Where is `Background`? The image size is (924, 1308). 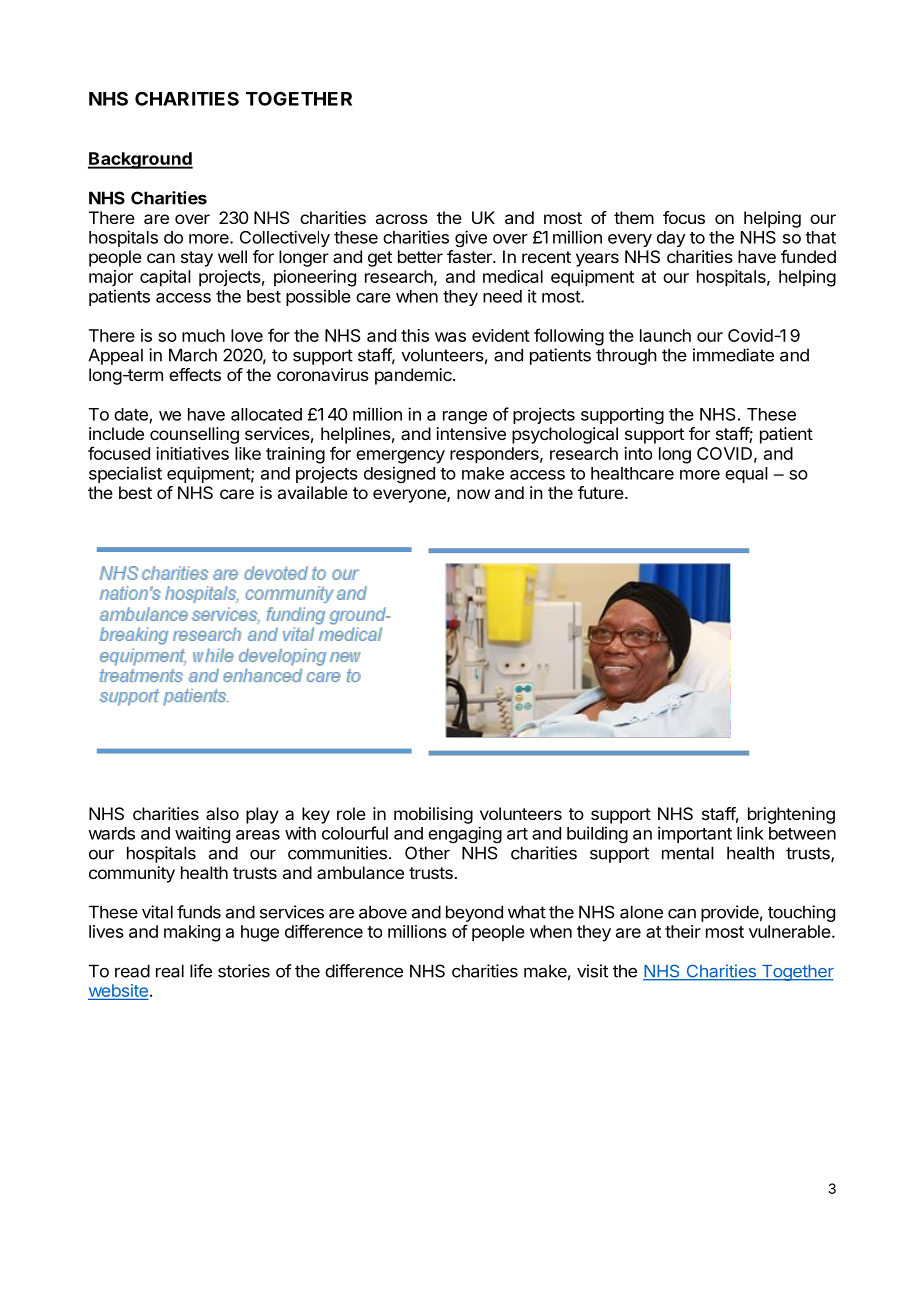
Background is located at coordinates (140, 160).
